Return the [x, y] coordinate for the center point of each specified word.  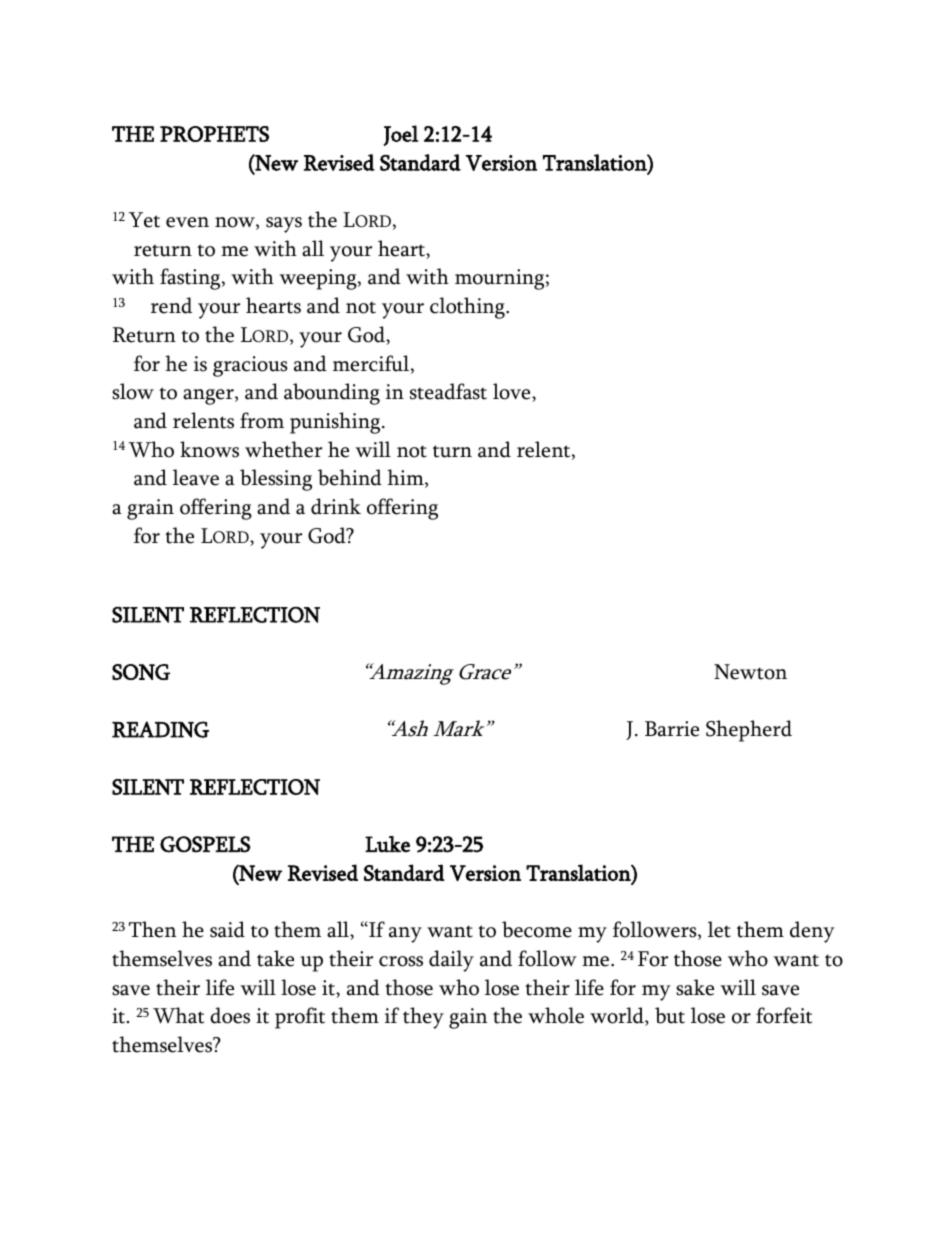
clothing [468, 308]
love [513, 392]
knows [209, 449]
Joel [401, 135]
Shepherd [749, 731]
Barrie [672, 729]
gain [468, 1018]
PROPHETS [214, 134]
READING [160, 729]
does [230, 1015]
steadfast [448, 391]
